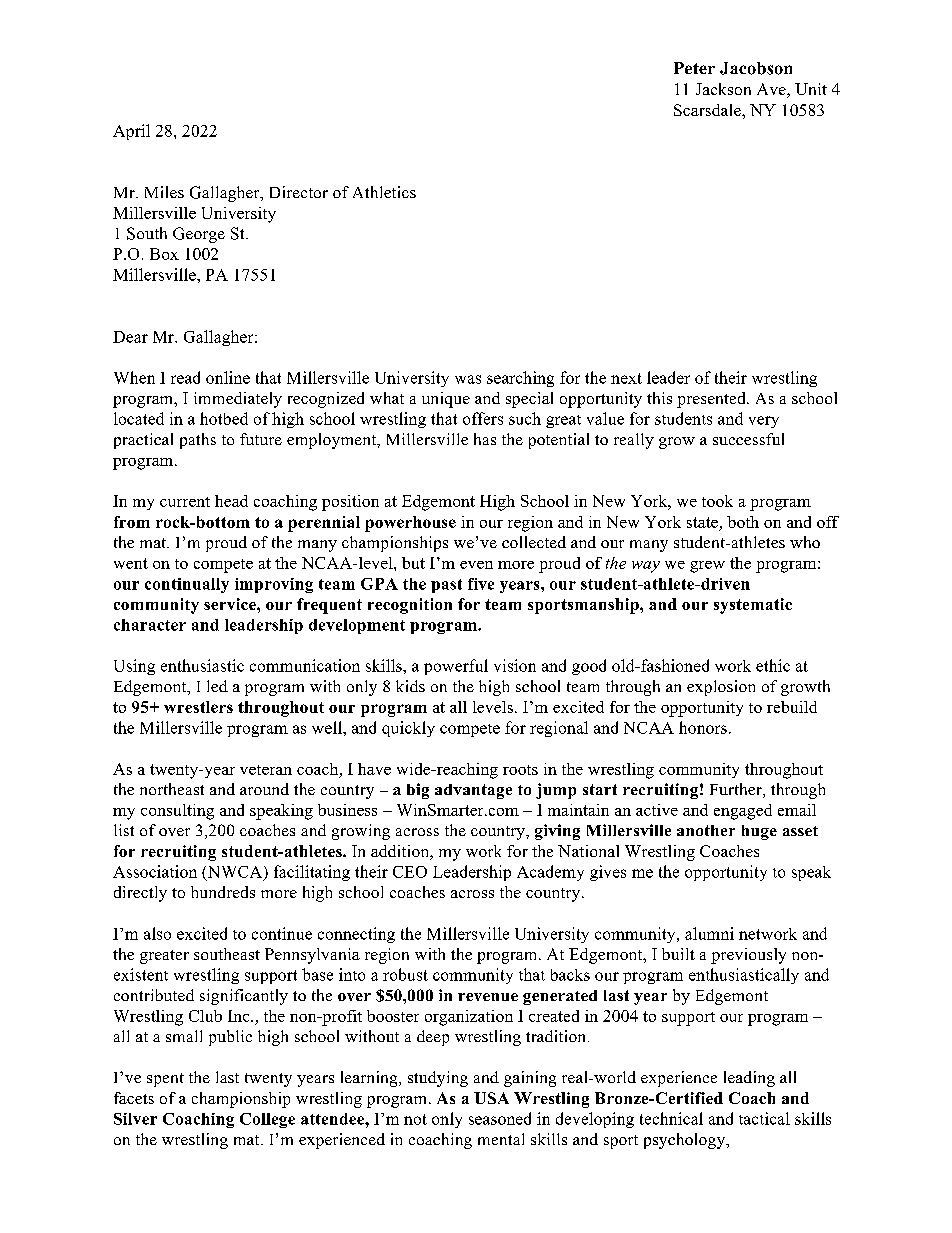 The width and height of the image is (952, 1233). I want to click on paths, so click(198, 441).
